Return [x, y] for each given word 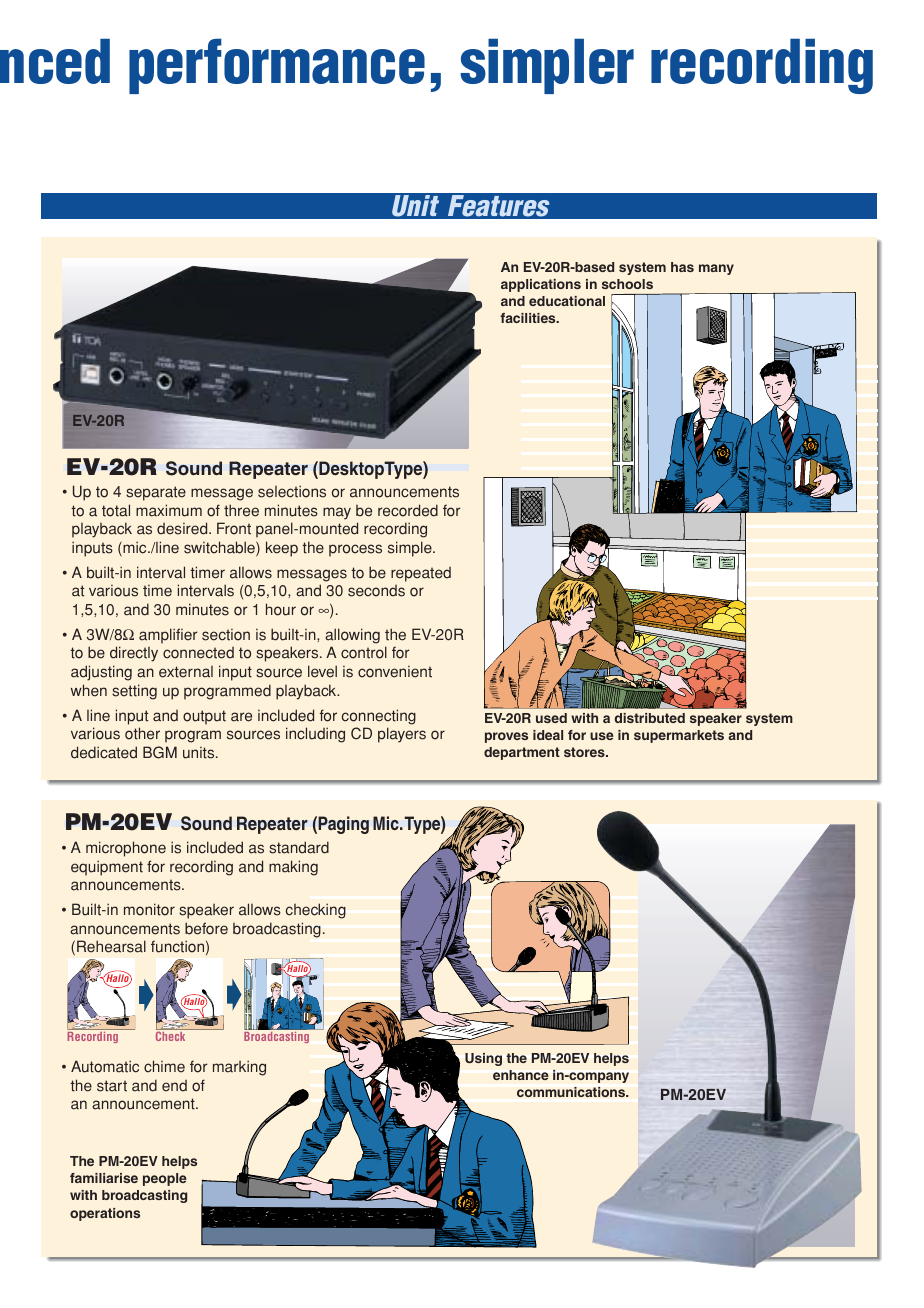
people [165, 1179]
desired [183, 528]
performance [277, 66]
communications [572, 1092]
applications [541, 285]
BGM [160, 752]
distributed [649, 718]
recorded [408, 510]
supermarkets [679, 736]
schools [627, 284]
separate [156, 493]
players [402, 735]
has [682, 267]
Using [483, 1059]
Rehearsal [111, 946]
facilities [529, 318]
